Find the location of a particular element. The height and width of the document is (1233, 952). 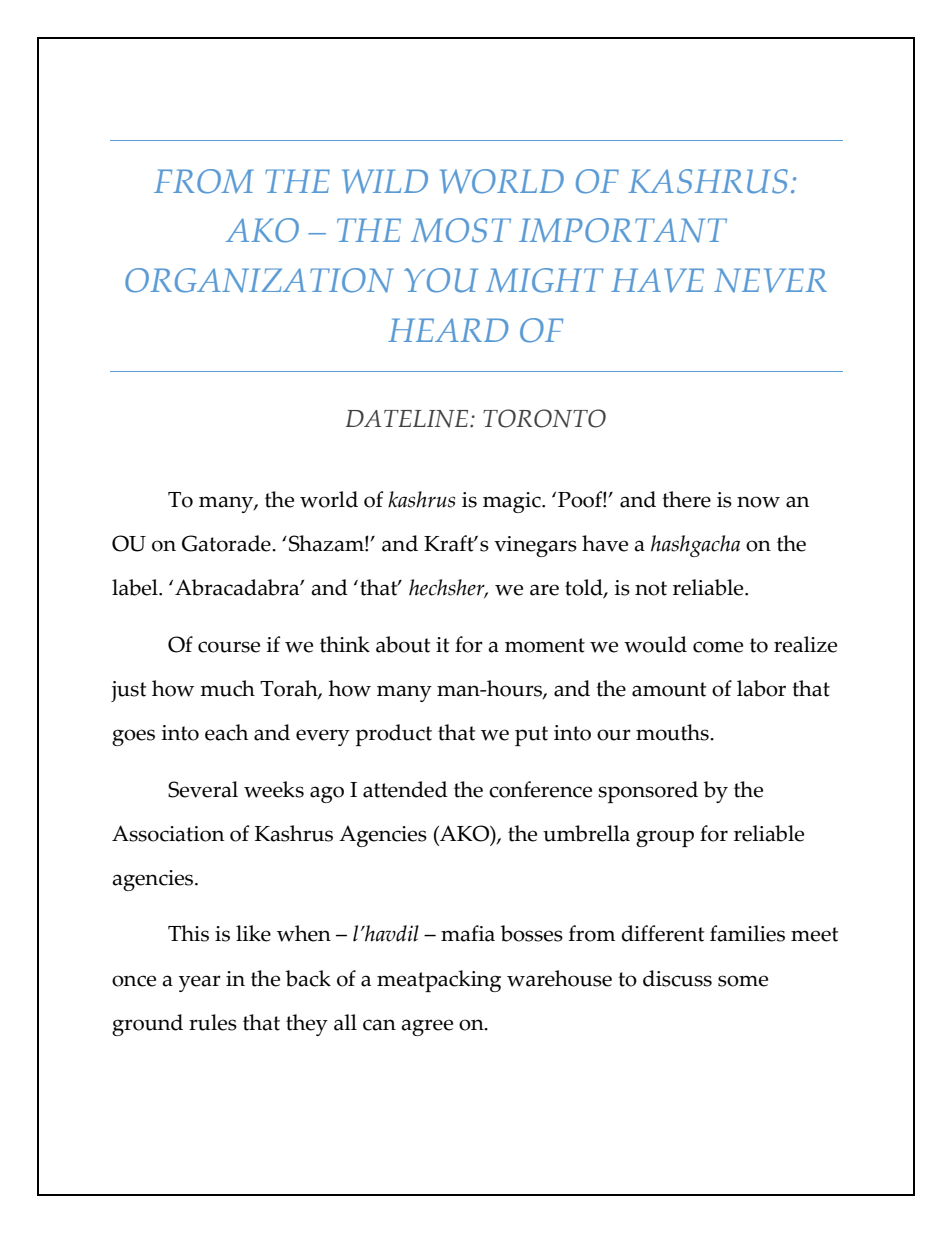

meatpacking is located at coordinates (439, 981).
